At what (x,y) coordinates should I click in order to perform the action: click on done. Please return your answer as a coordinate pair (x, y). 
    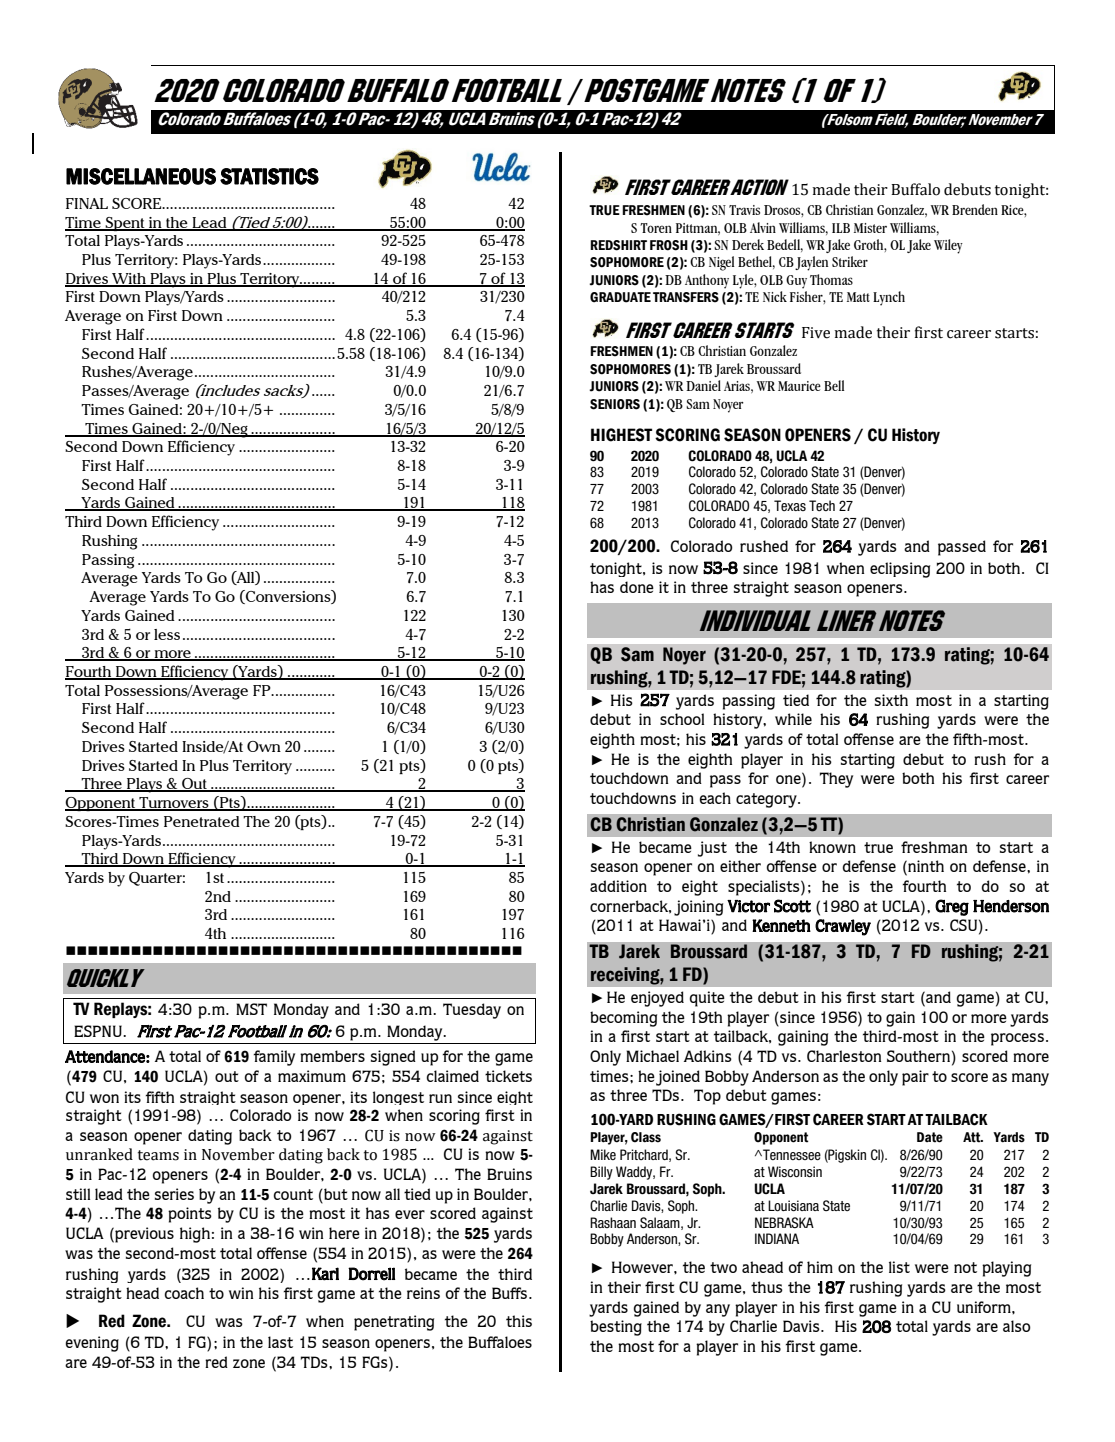
    Looking at the image, I should click on (637, 587).
